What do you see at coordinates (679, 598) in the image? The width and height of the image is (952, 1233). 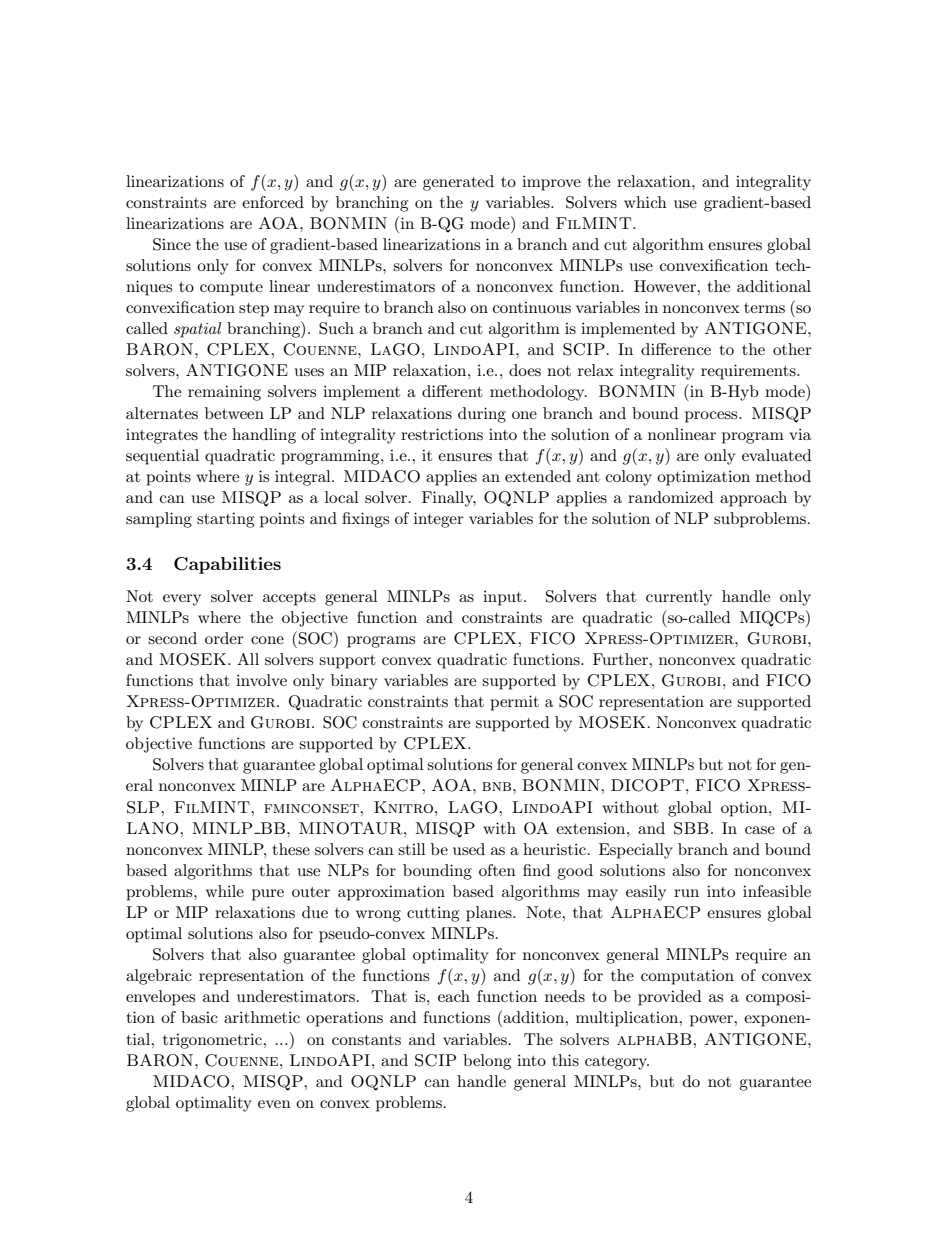 I see `currently` at bounding box center [679, 598].
